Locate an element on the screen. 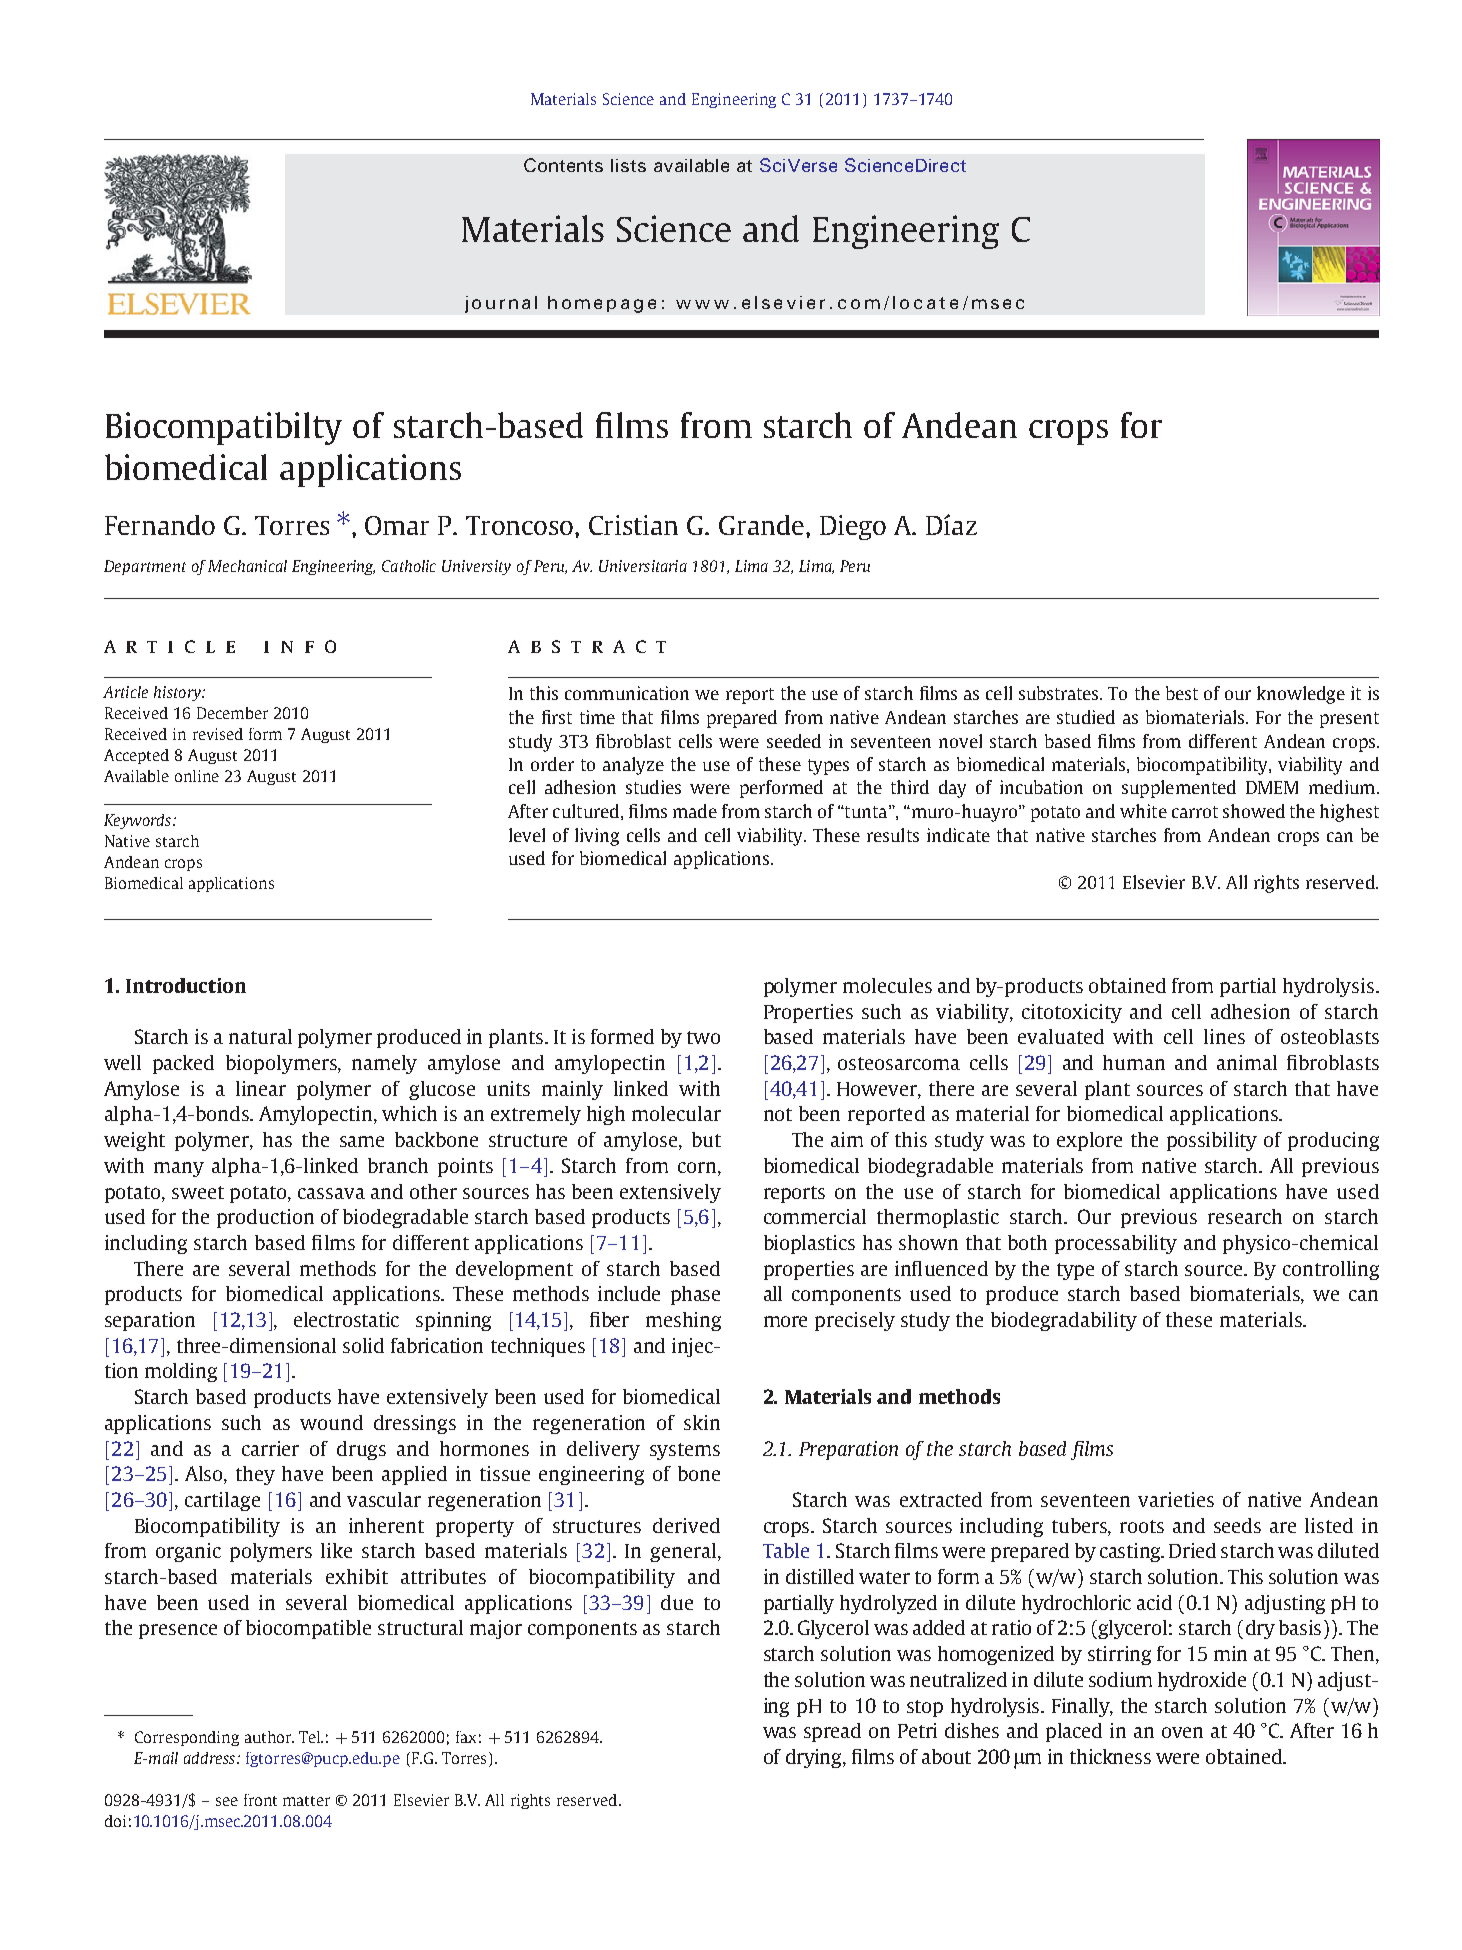  author is located at coordinates (269, 1737).
